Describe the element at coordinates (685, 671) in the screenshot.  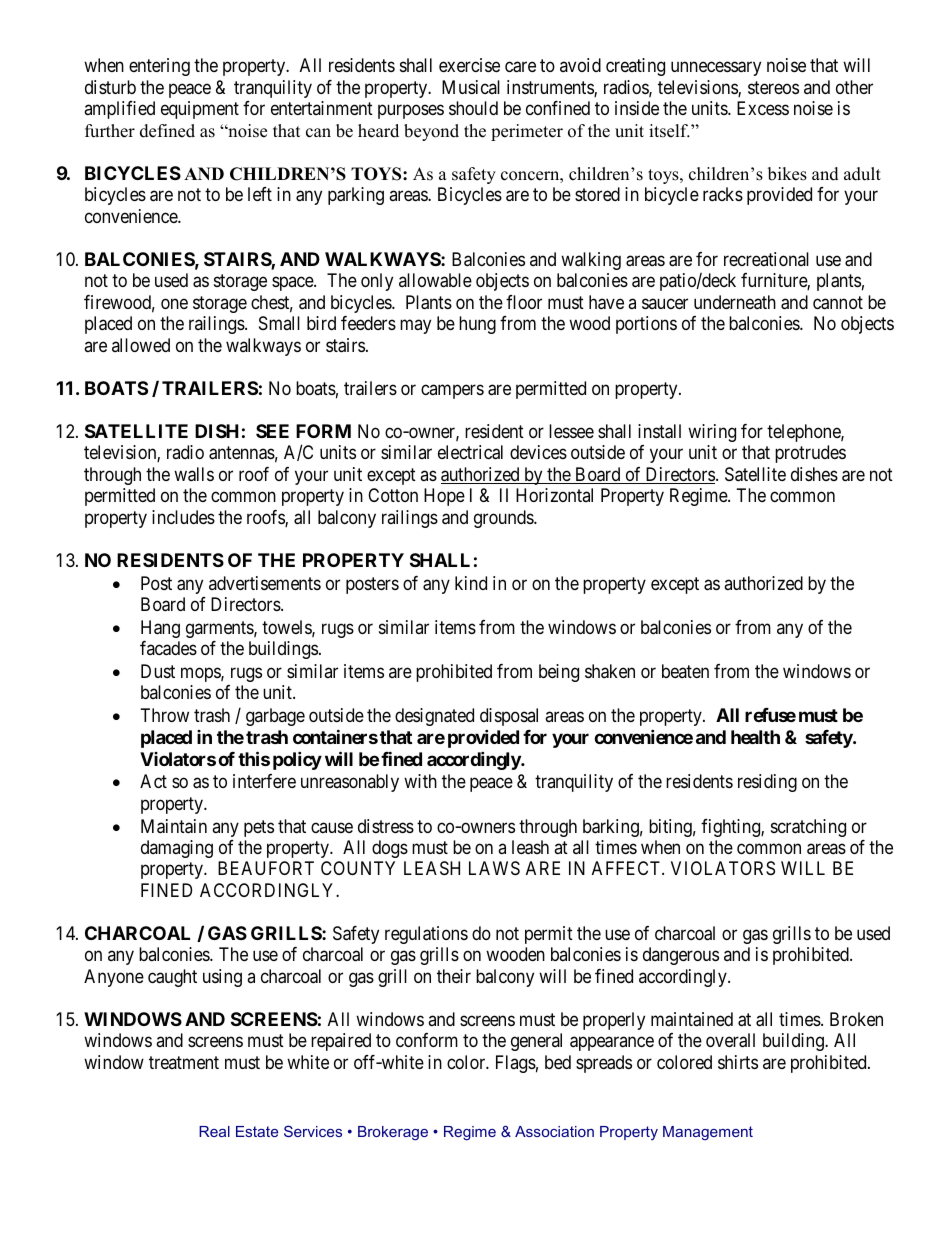
I see `beaten` at that location.
